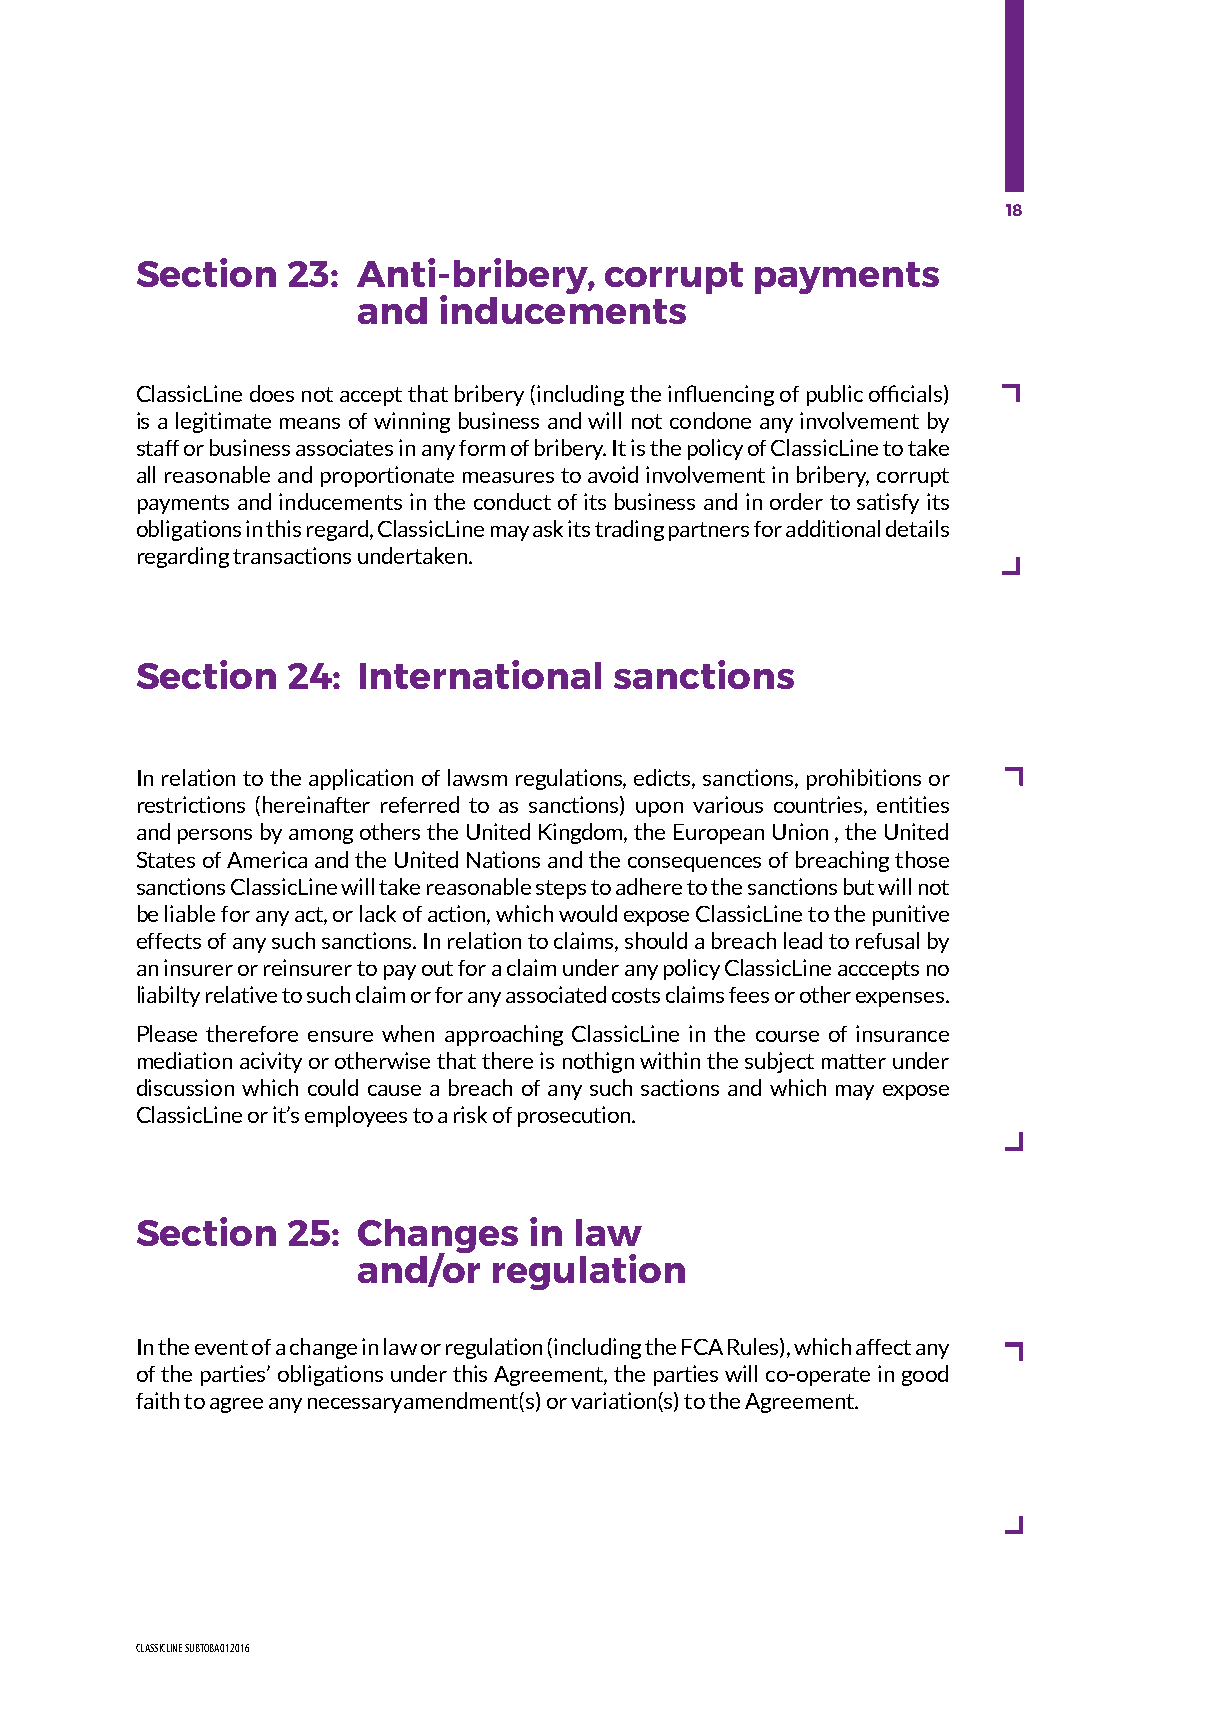  What do you see at coordinates (223, 422) in the page?
I see `legitimate` at bounding box center [223, 422].
